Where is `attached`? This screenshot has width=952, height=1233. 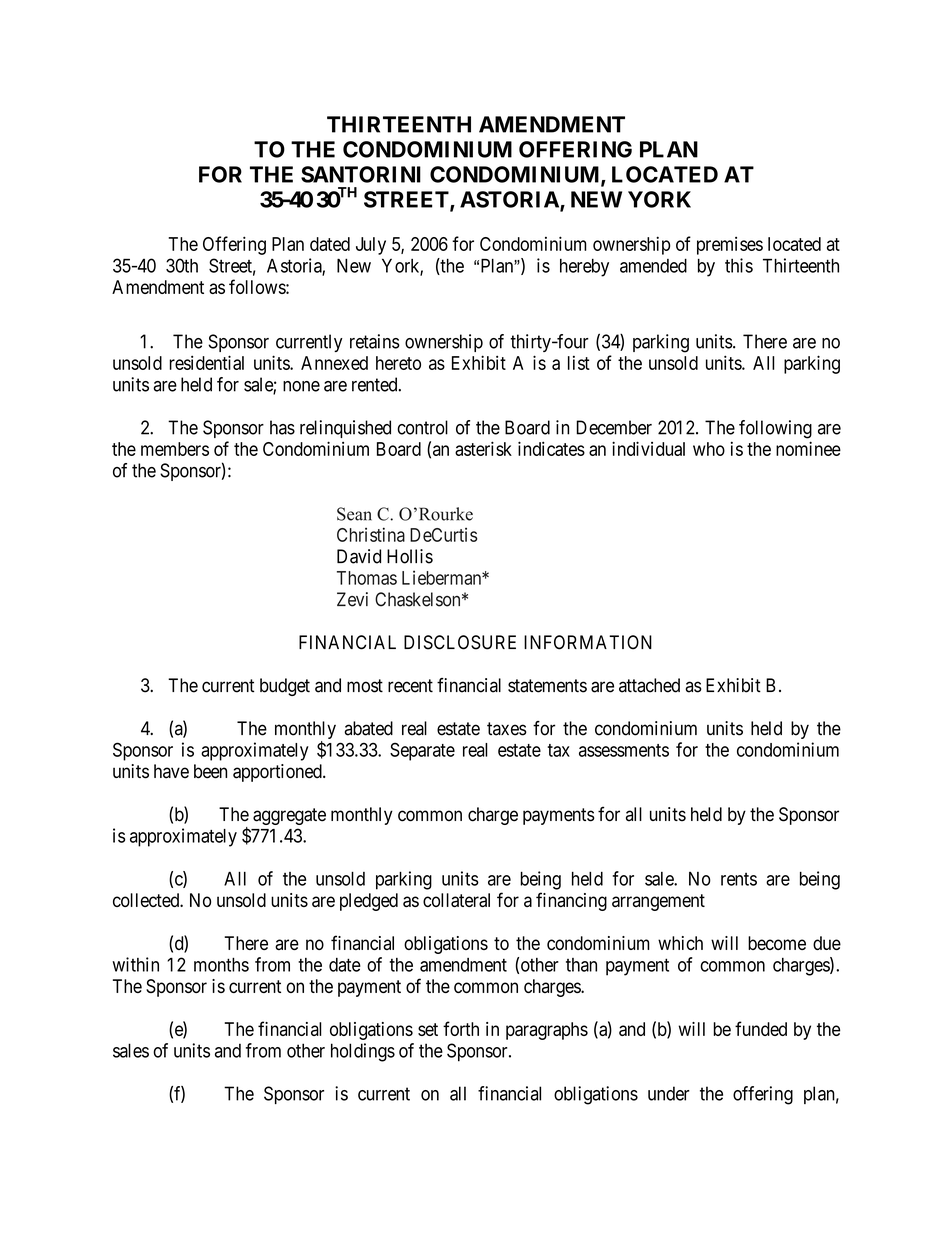
attached is located at coordinates (649, 685).
